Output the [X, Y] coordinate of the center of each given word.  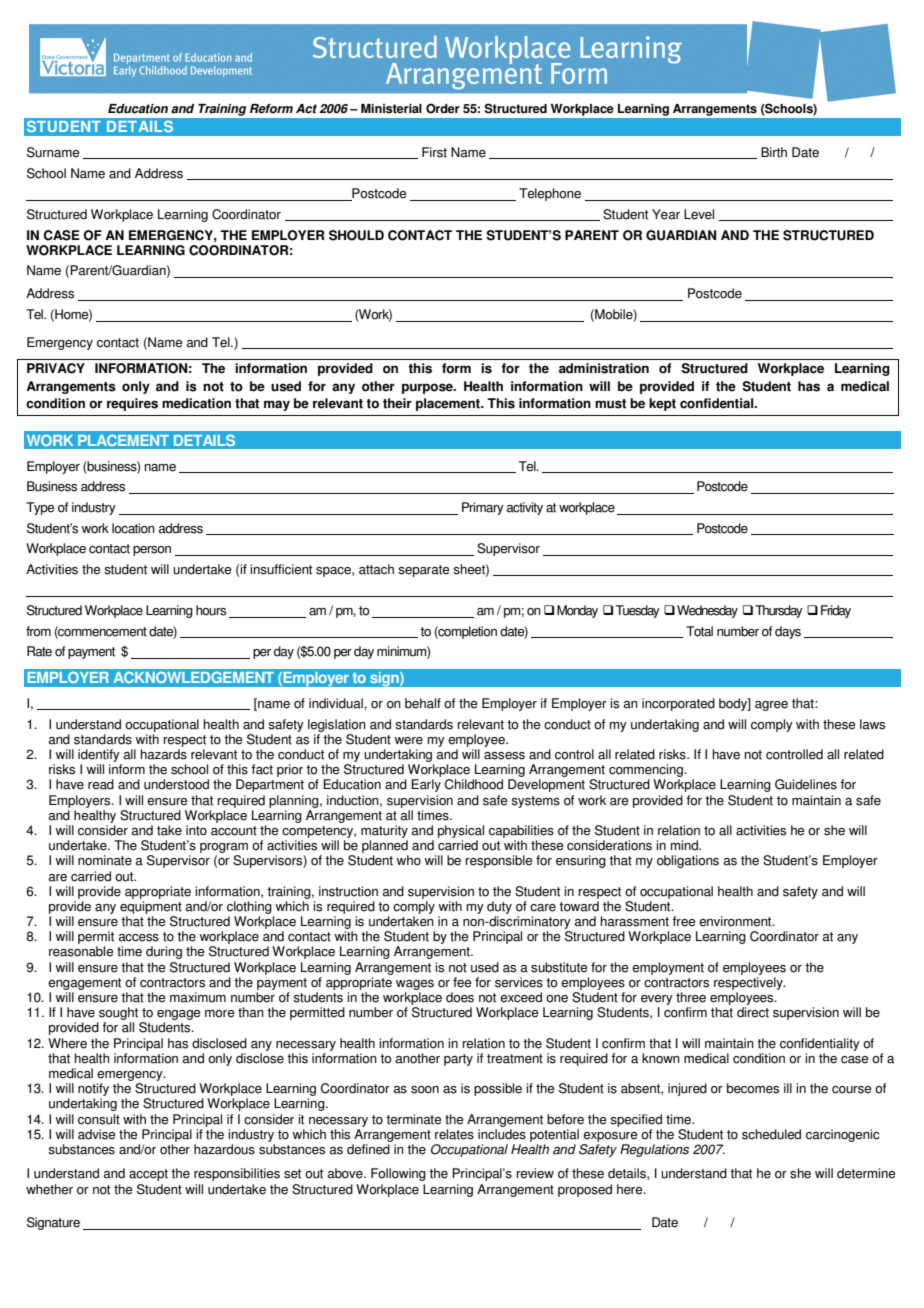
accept [148, 1175]
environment [736, 921]
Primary [483, 508]
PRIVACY [56, 368]
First [434, 152]
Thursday [779, 611]
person [152, 551]
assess [504, 756]
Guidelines [806, 784]
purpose [428, 388]
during [164, 952]
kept [662, 404]
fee [462, 982]
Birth [774, 152]
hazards [163, 754]
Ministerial [391, 109]
